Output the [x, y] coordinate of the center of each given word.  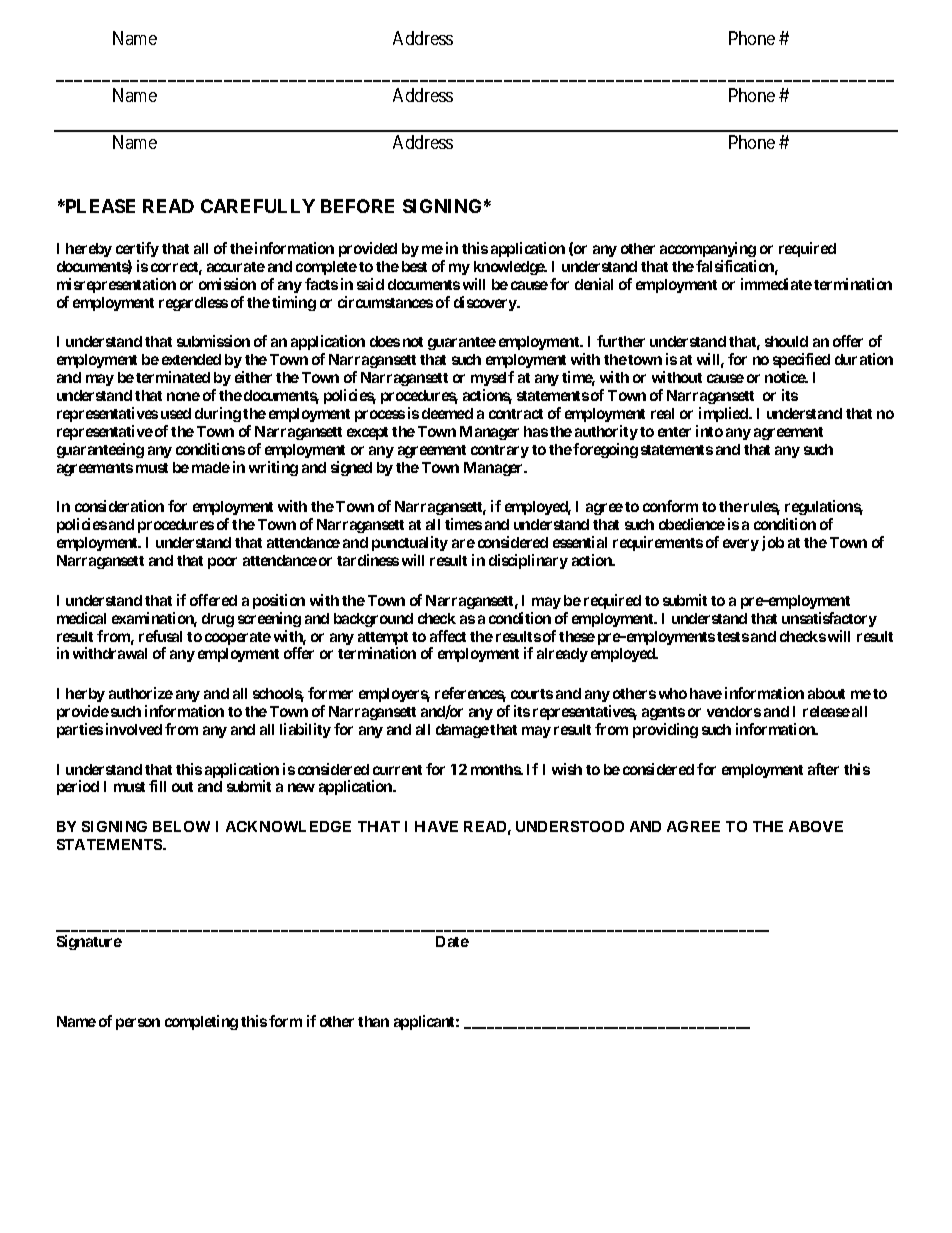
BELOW [181, 826]
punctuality [410, 543]
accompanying [708, 249]
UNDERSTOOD [570, 826]
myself [492, 378]
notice [786, 377]
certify [137, 249]
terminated [173, 377]
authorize [141, 693]
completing [201, 1022]
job [773, 543]
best [414, 266]
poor [222, 563]
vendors [734, 711]
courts [532, 694]
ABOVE [816, 826]
